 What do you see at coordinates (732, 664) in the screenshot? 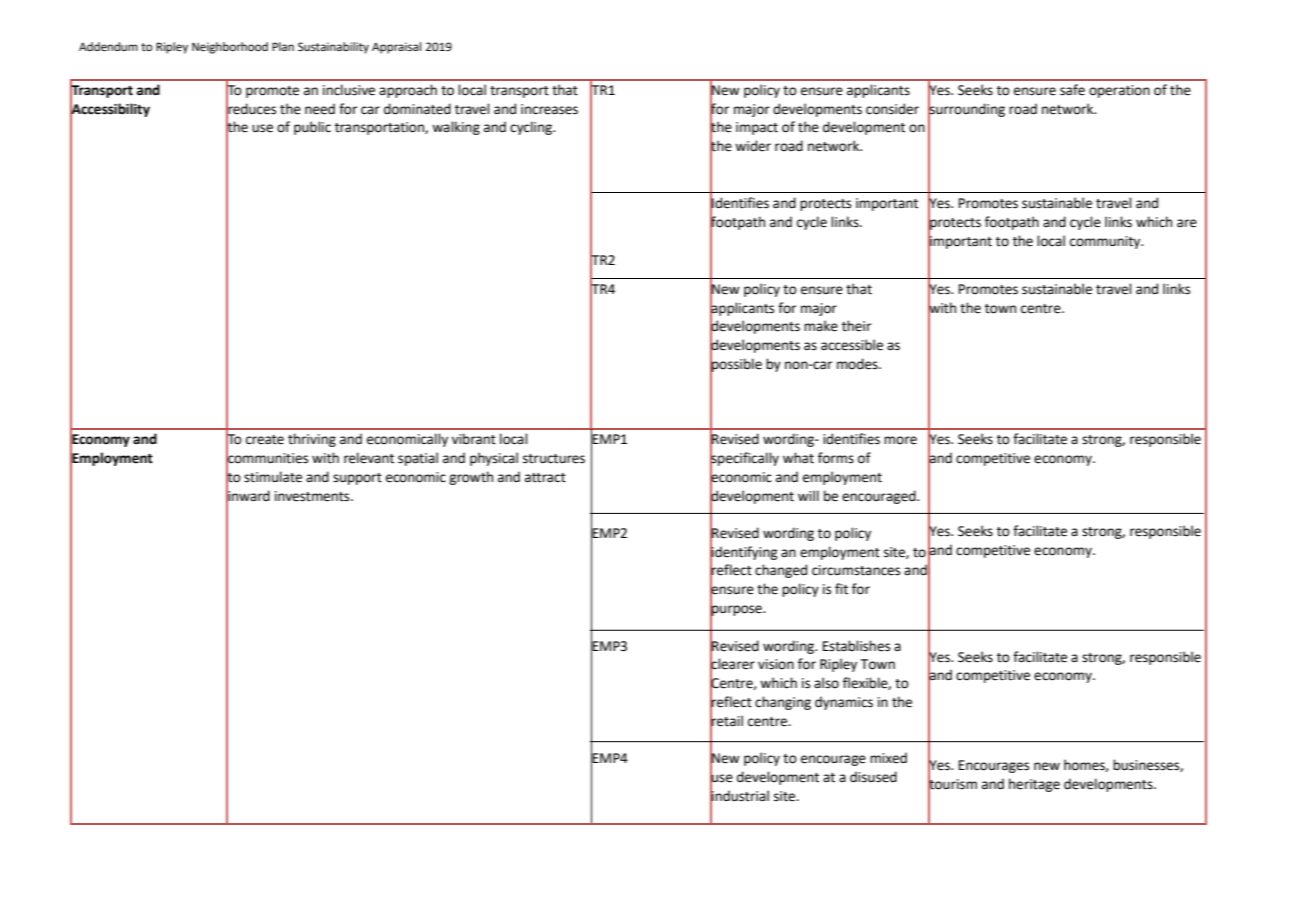
I see `clearer` at bounding box center [732, 664].
